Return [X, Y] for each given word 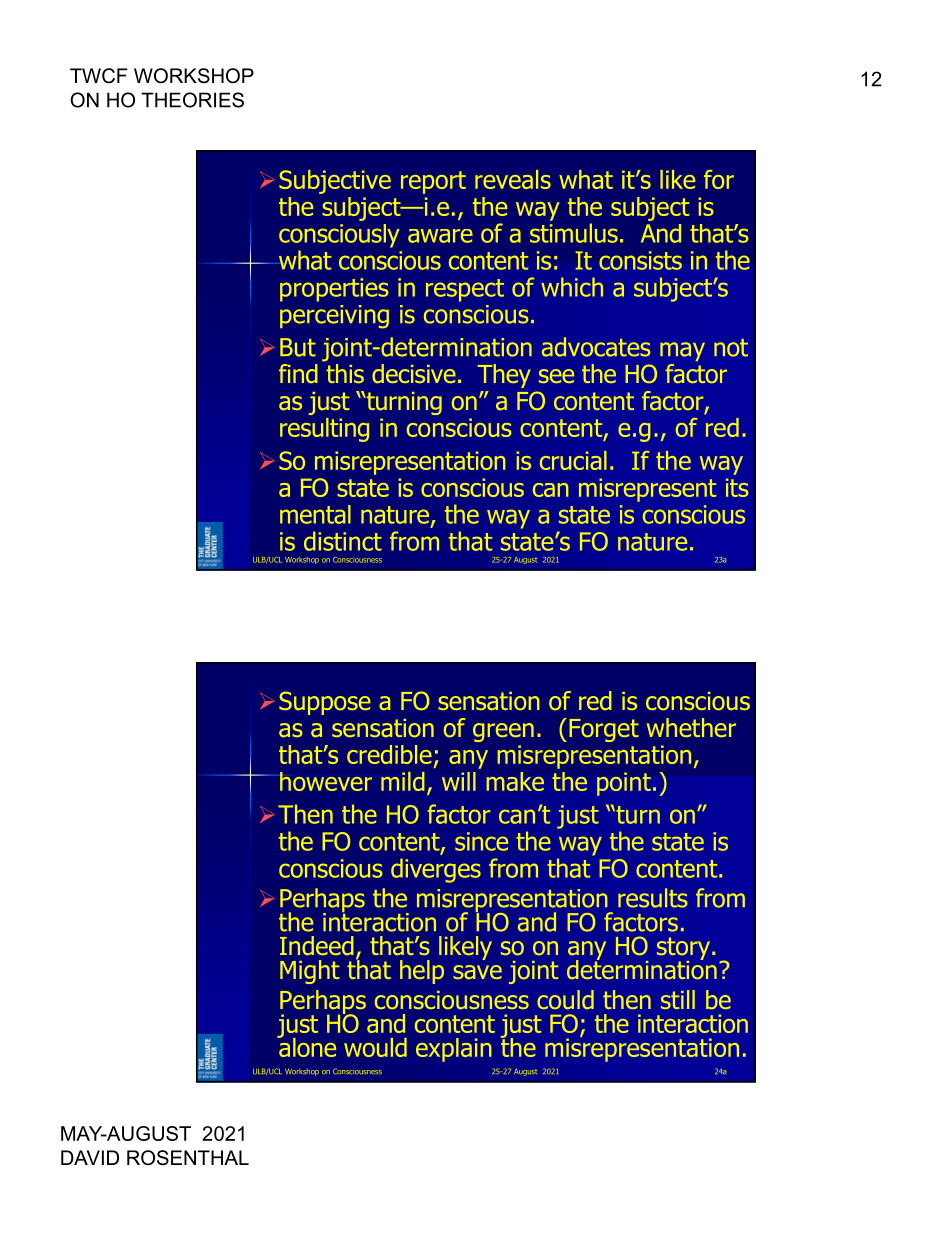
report [433, 182]
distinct [343, 541]
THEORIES [192, 100]
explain [453, 1050]
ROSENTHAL [188, 1158]
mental [315, 514]
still [678, 999]
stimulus [574, 233]
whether [691, 727]
